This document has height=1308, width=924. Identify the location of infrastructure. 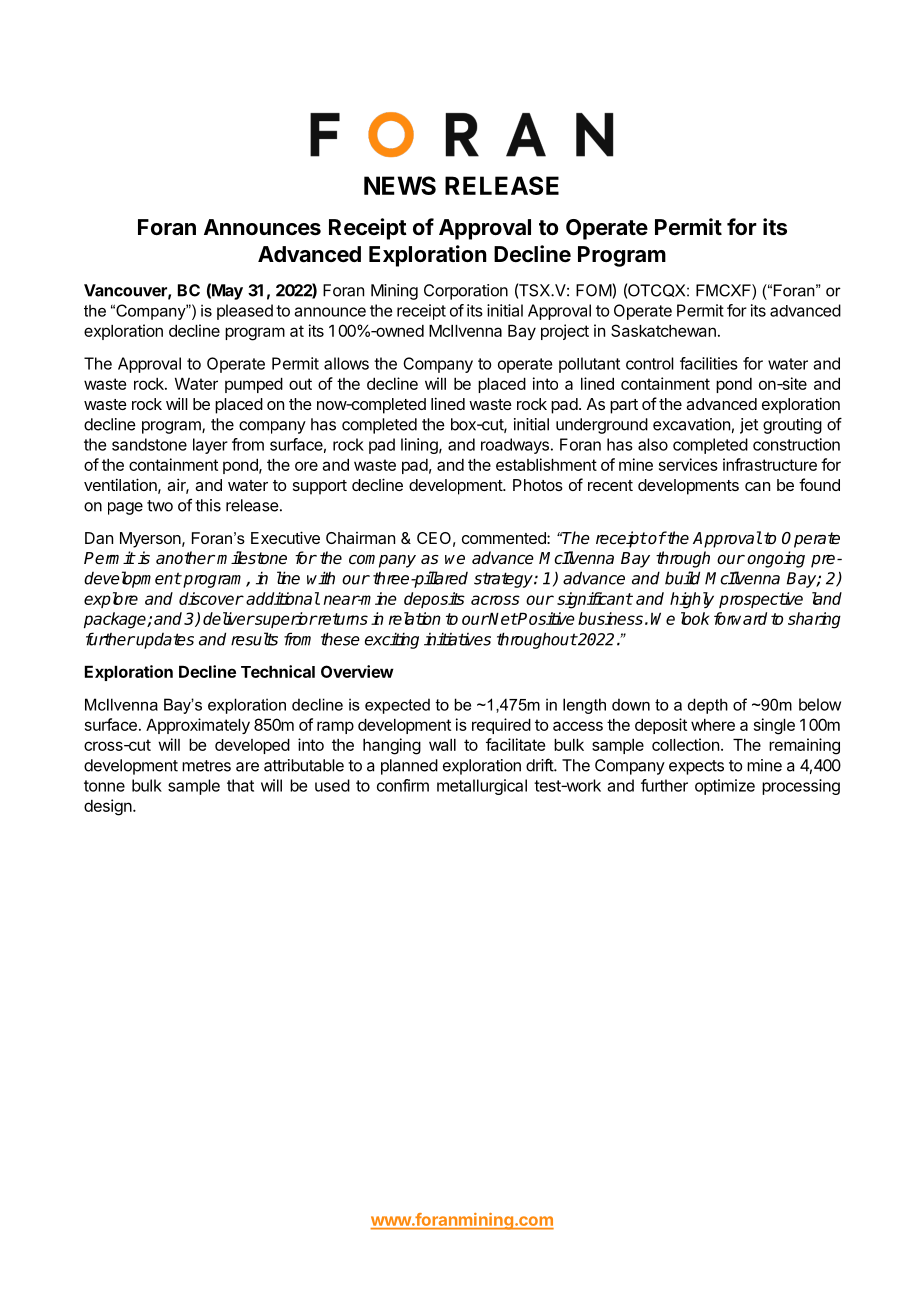
(770, 464).
